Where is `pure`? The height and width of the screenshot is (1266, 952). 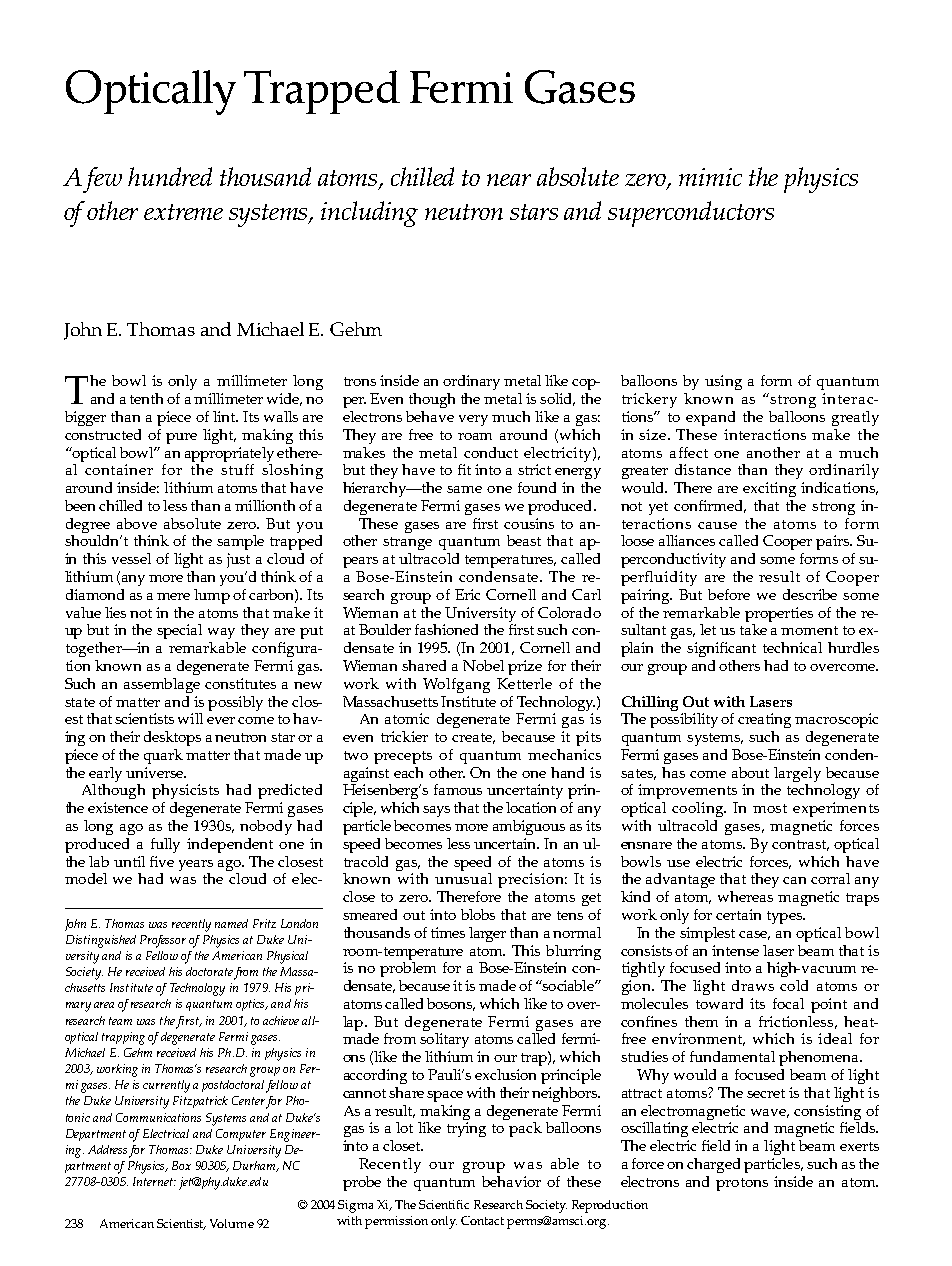 pure is located at coordinates (181, 438).
